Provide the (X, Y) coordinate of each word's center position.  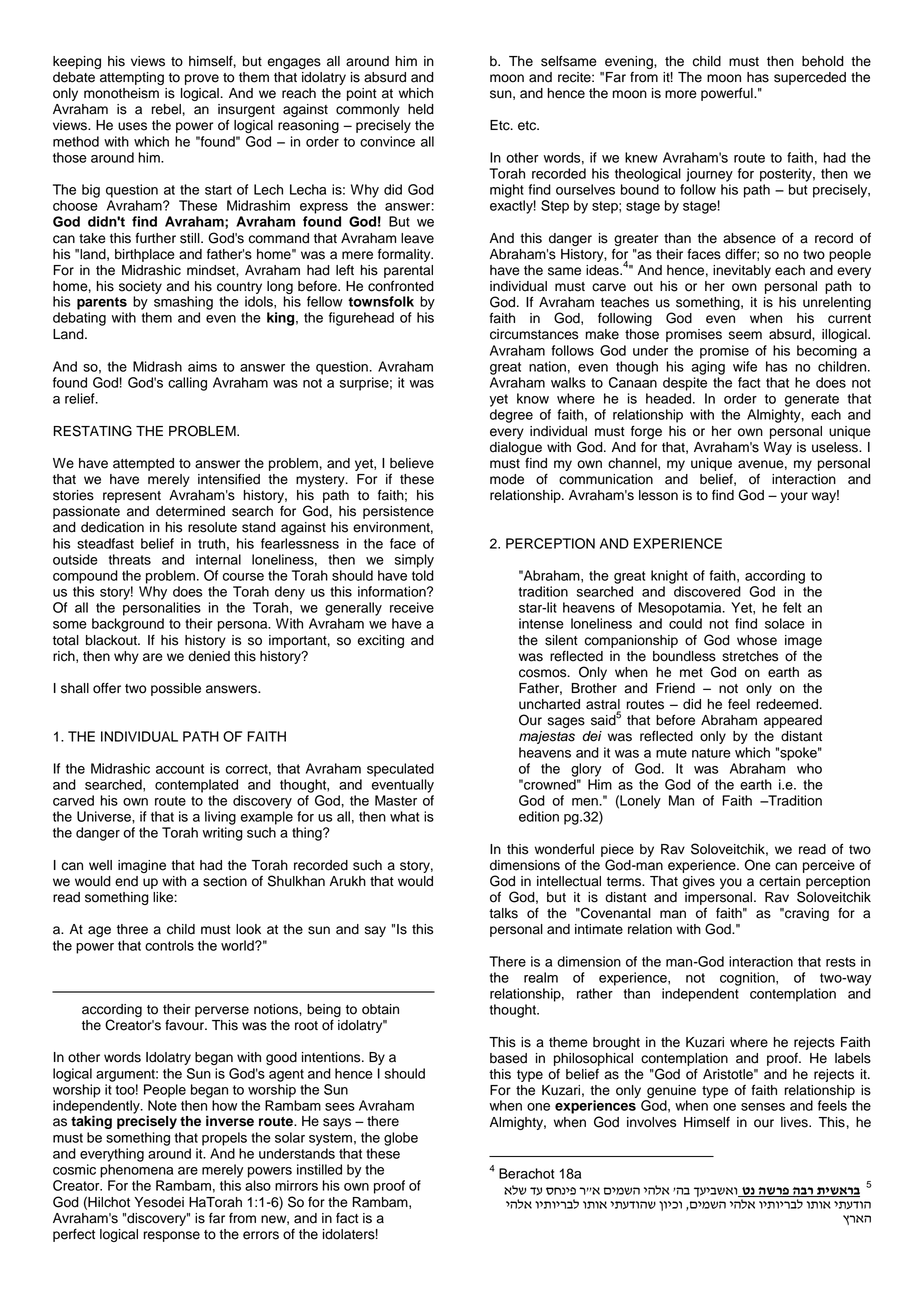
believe (412, 463)
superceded (810, 78)
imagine (142, 866)
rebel (166, 109)
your (794, 497)
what (404, 816)
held (421, 109)
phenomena (136, 1171)
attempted (143, 464)
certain (779, 881)
